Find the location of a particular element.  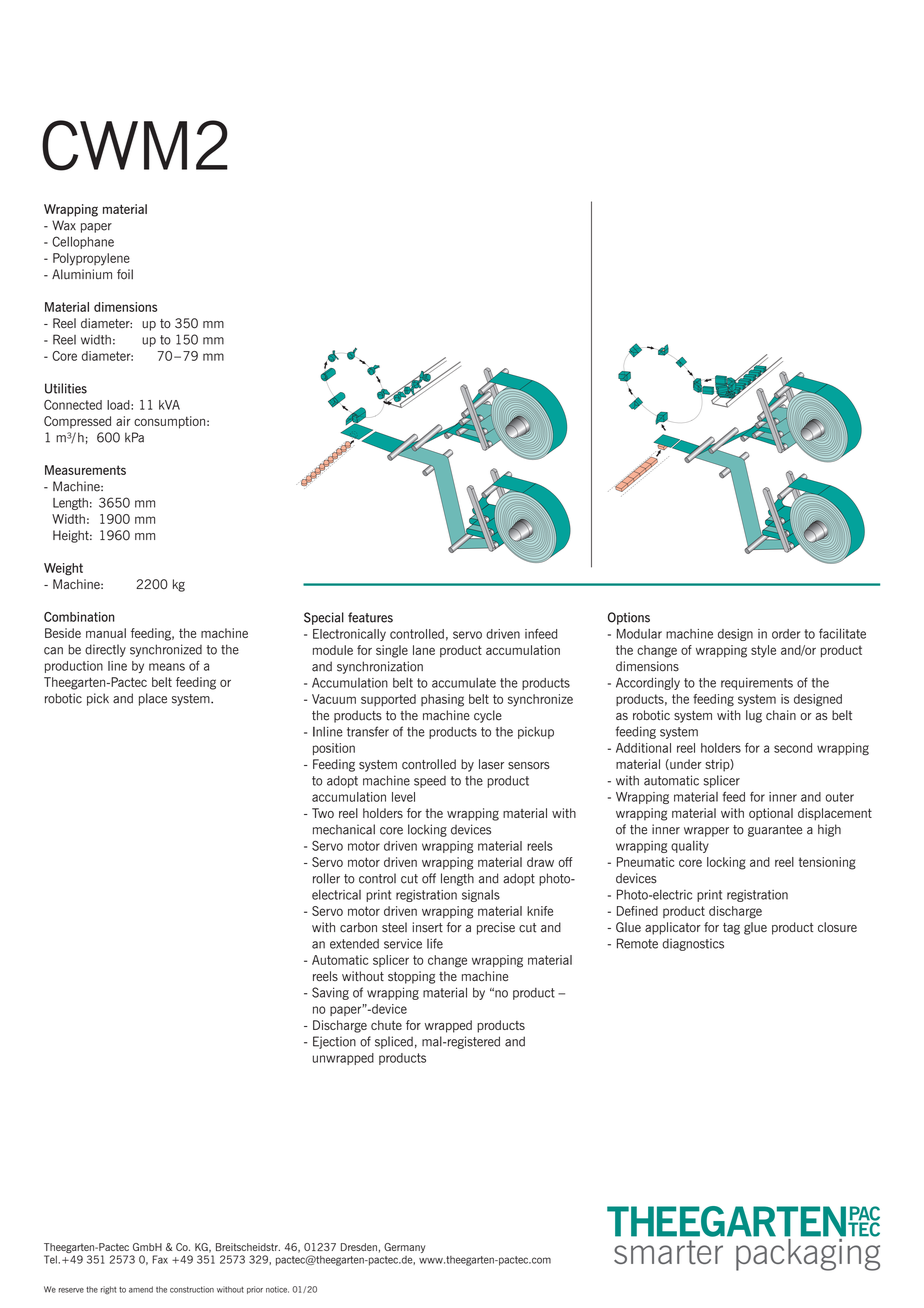

Polypropylene is located at coordinates (91, 259).
